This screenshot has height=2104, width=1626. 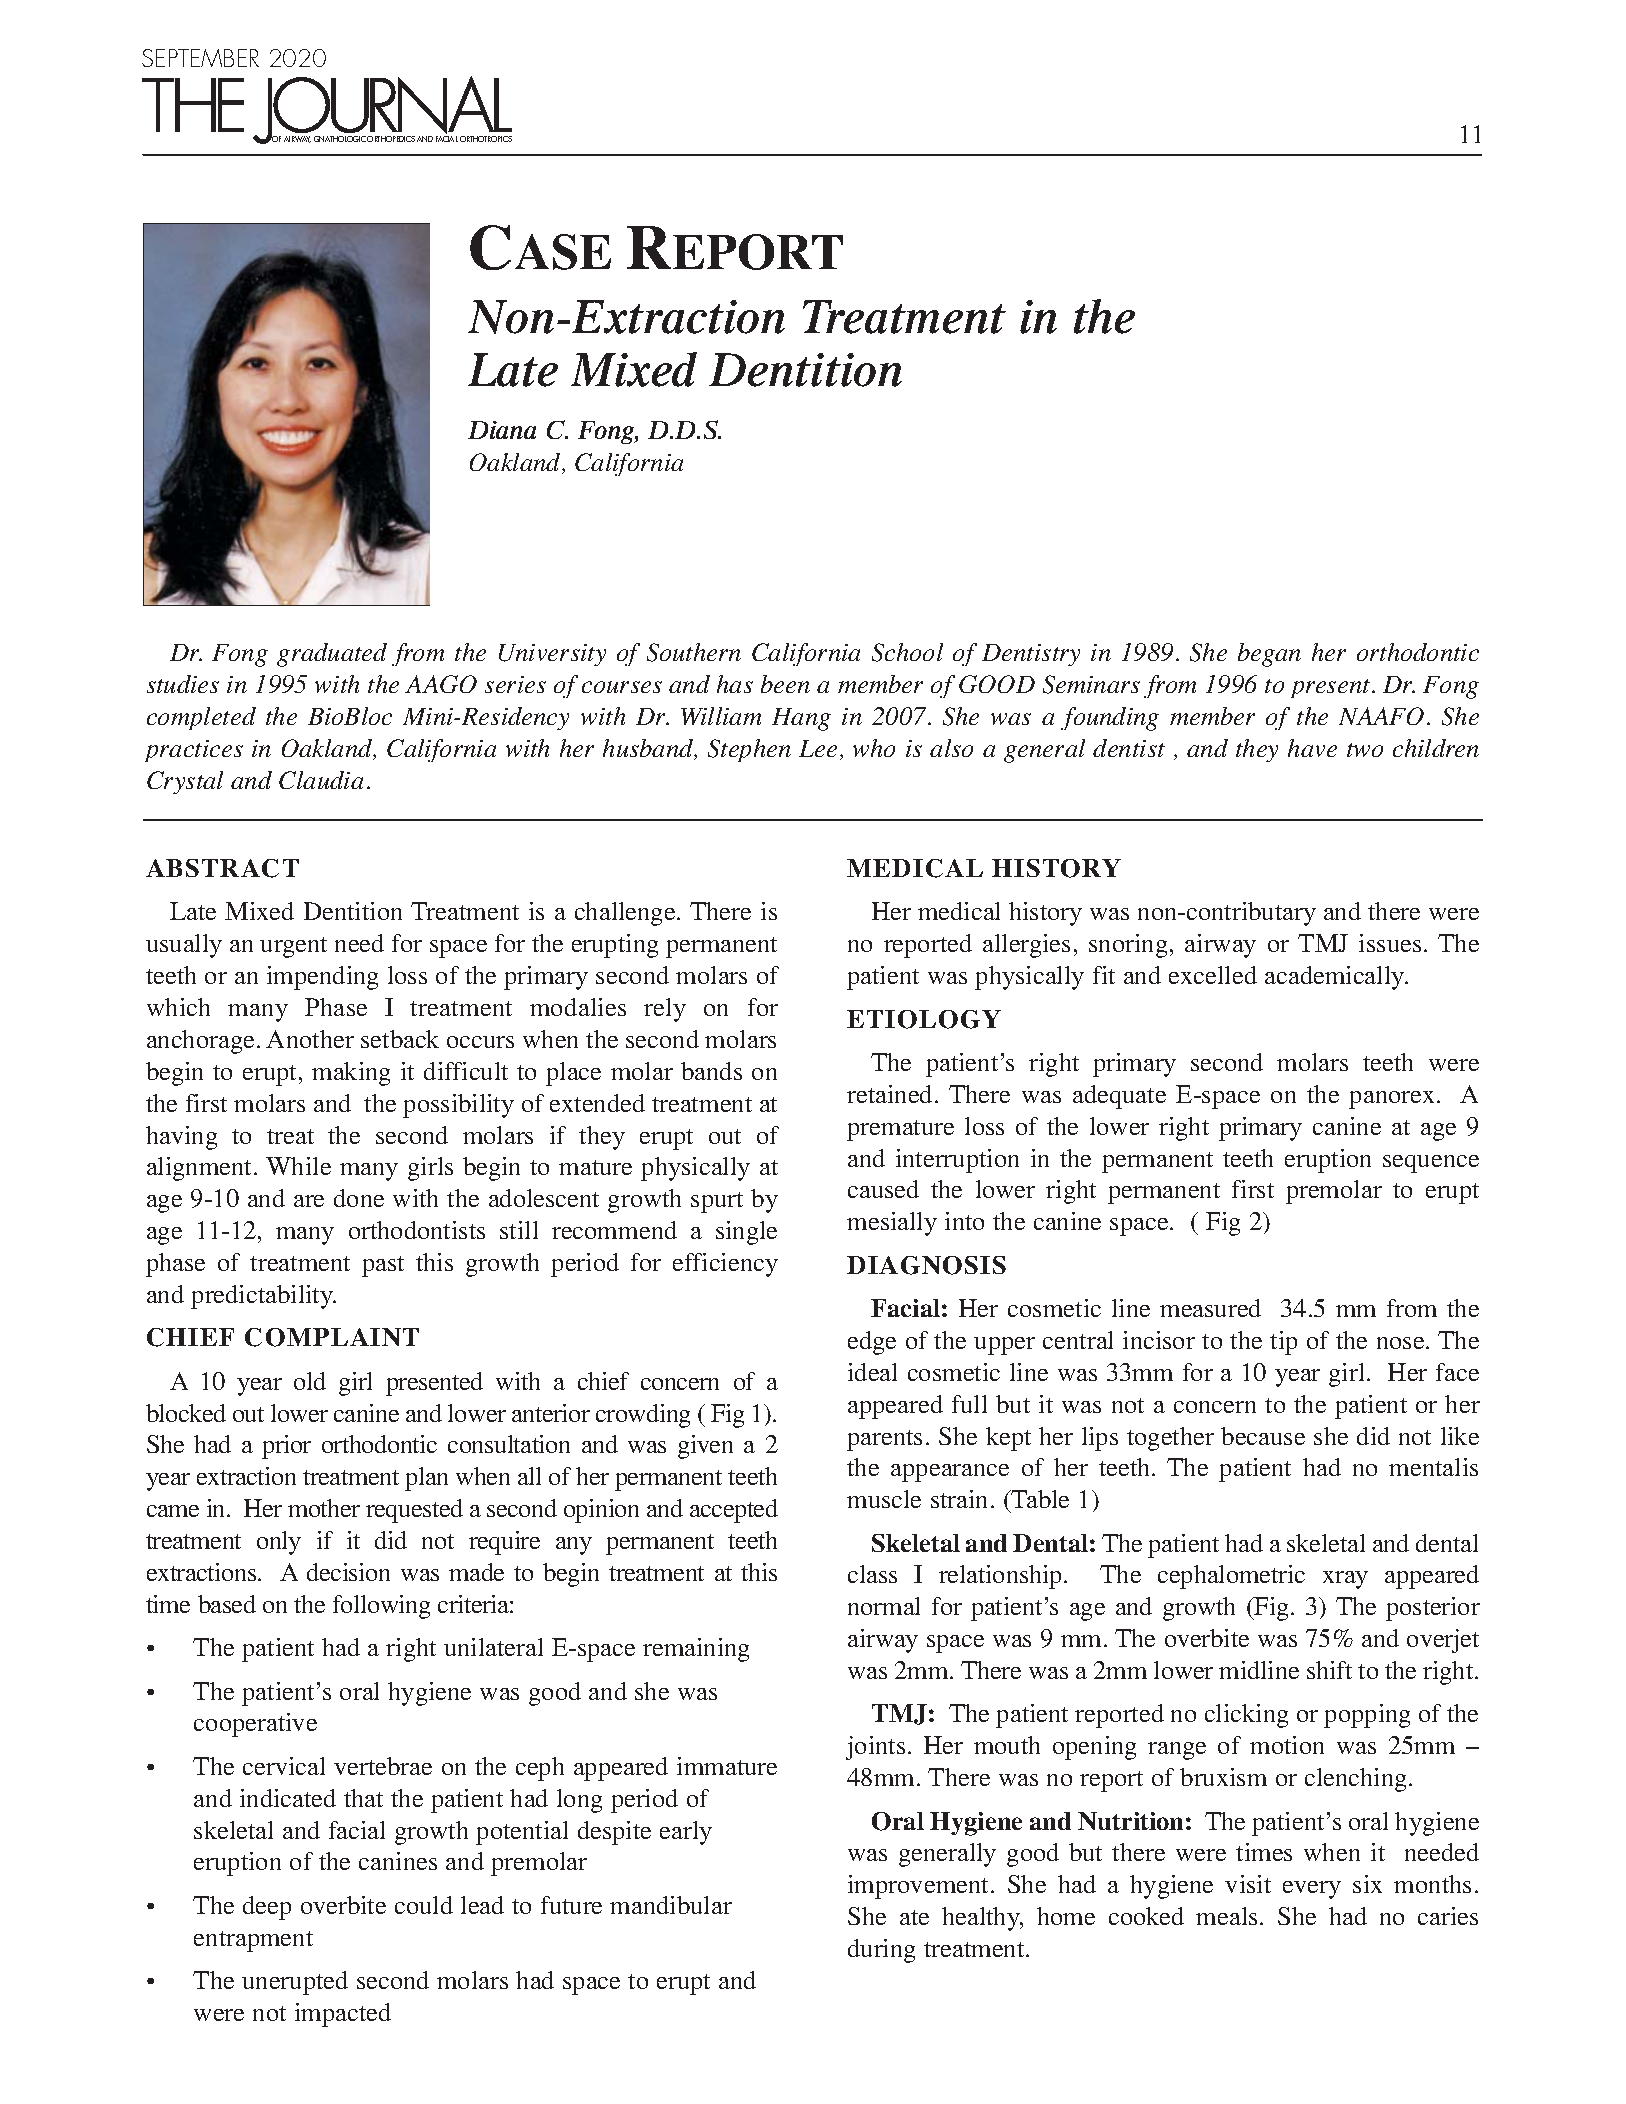 What do you see at coordinates (1269, 655) in the screenshot?
I see `began` at bounding box center [1269, 655].
